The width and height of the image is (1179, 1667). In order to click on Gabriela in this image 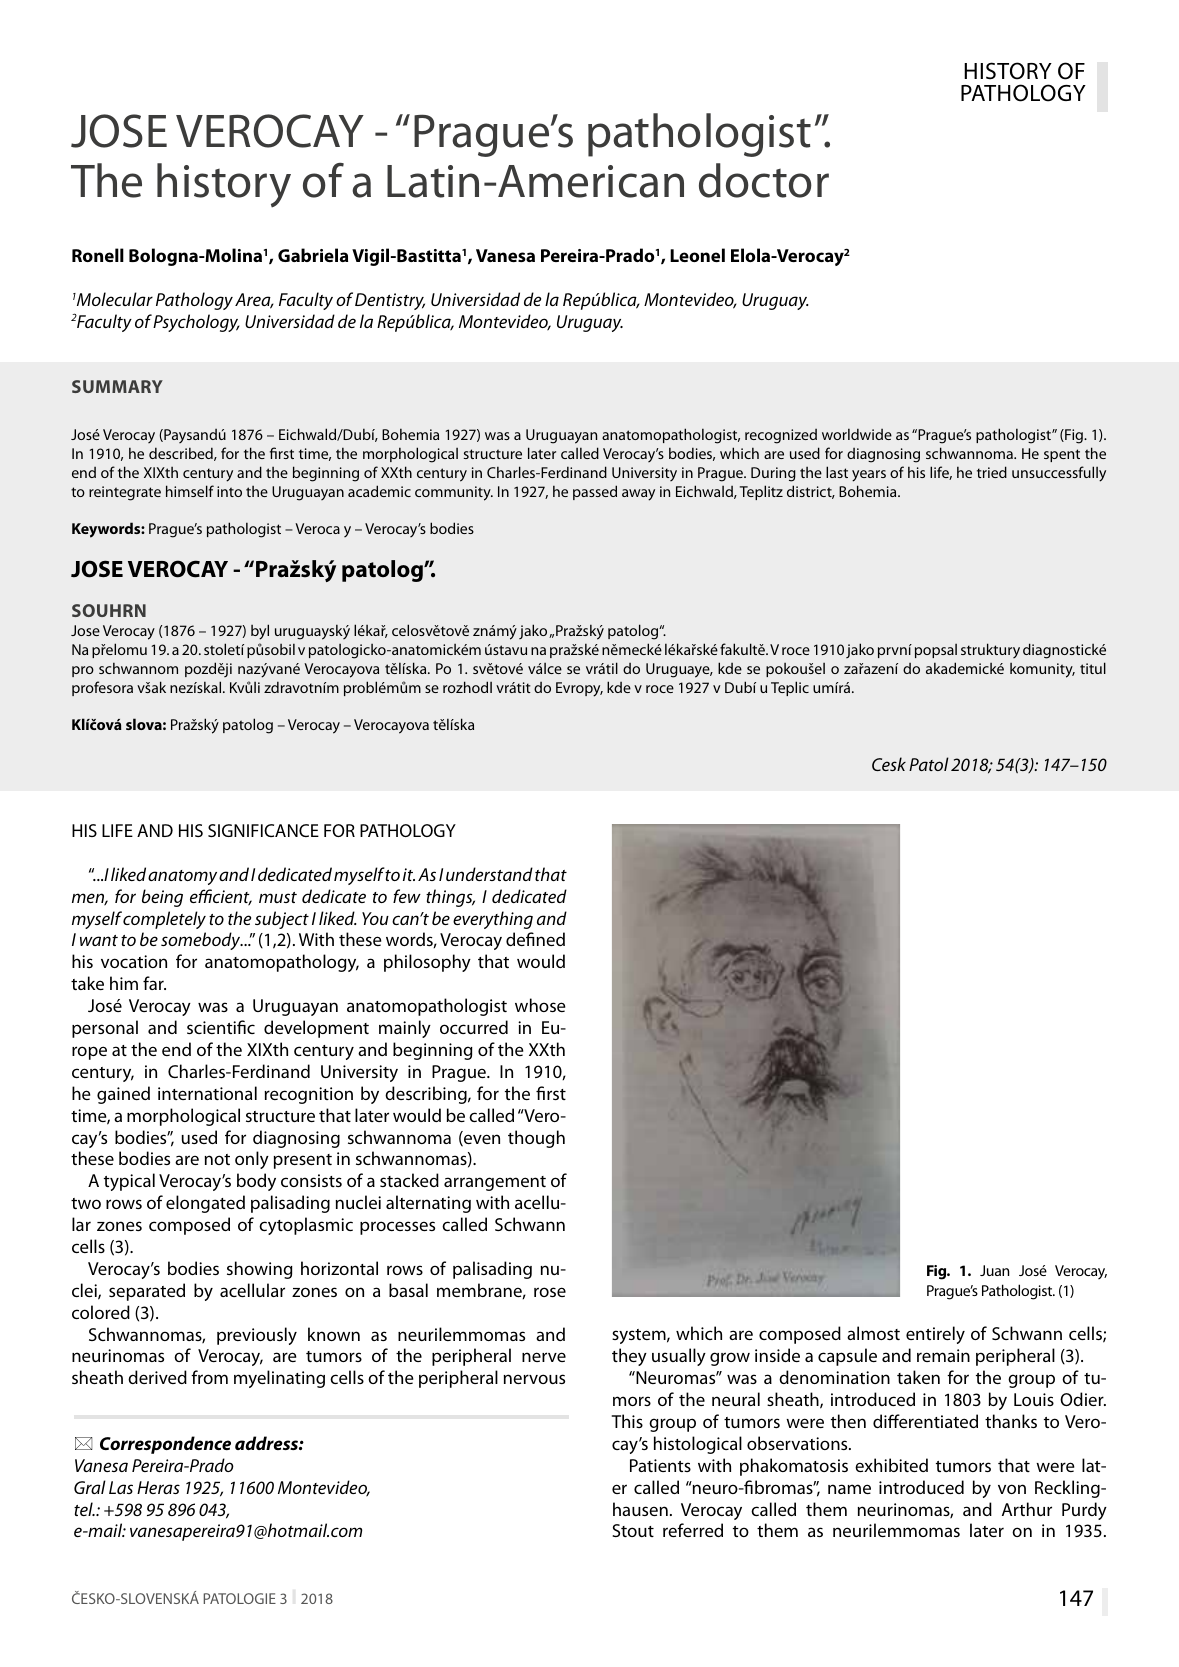, I will do `click(313, 255)`.
